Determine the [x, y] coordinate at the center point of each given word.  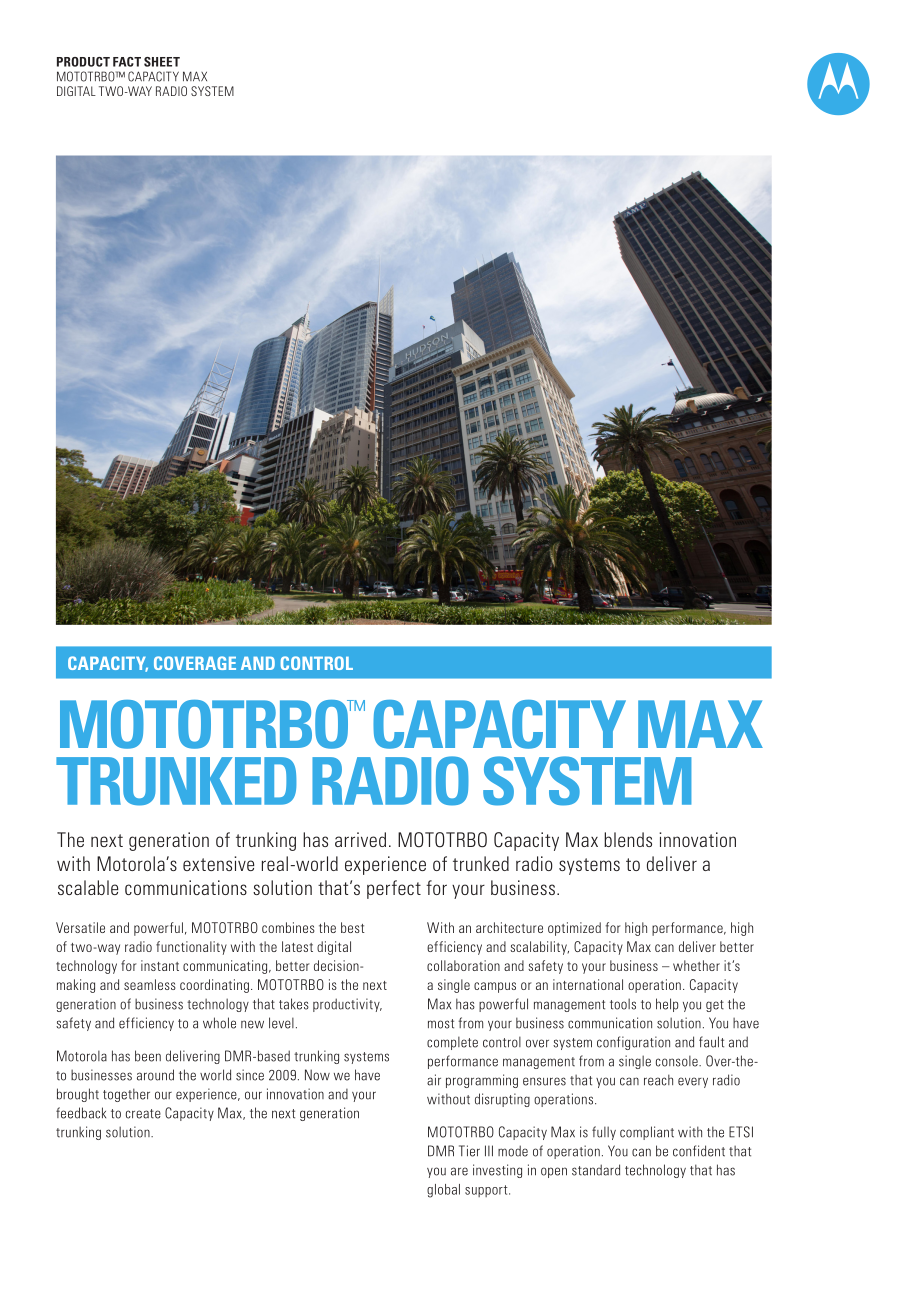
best [353, 927]
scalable [88, 887]
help [667, 1005]
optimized [574, 929]
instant [160, 965]
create [143, 1114]
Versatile [80, 927]
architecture [509, 927]
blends [628, 839]
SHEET [162, 62]
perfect [394, 889]
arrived [360, 839]
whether [696, 965]
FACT [127, 62]
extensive [218, 863]
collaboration [463, 965]
